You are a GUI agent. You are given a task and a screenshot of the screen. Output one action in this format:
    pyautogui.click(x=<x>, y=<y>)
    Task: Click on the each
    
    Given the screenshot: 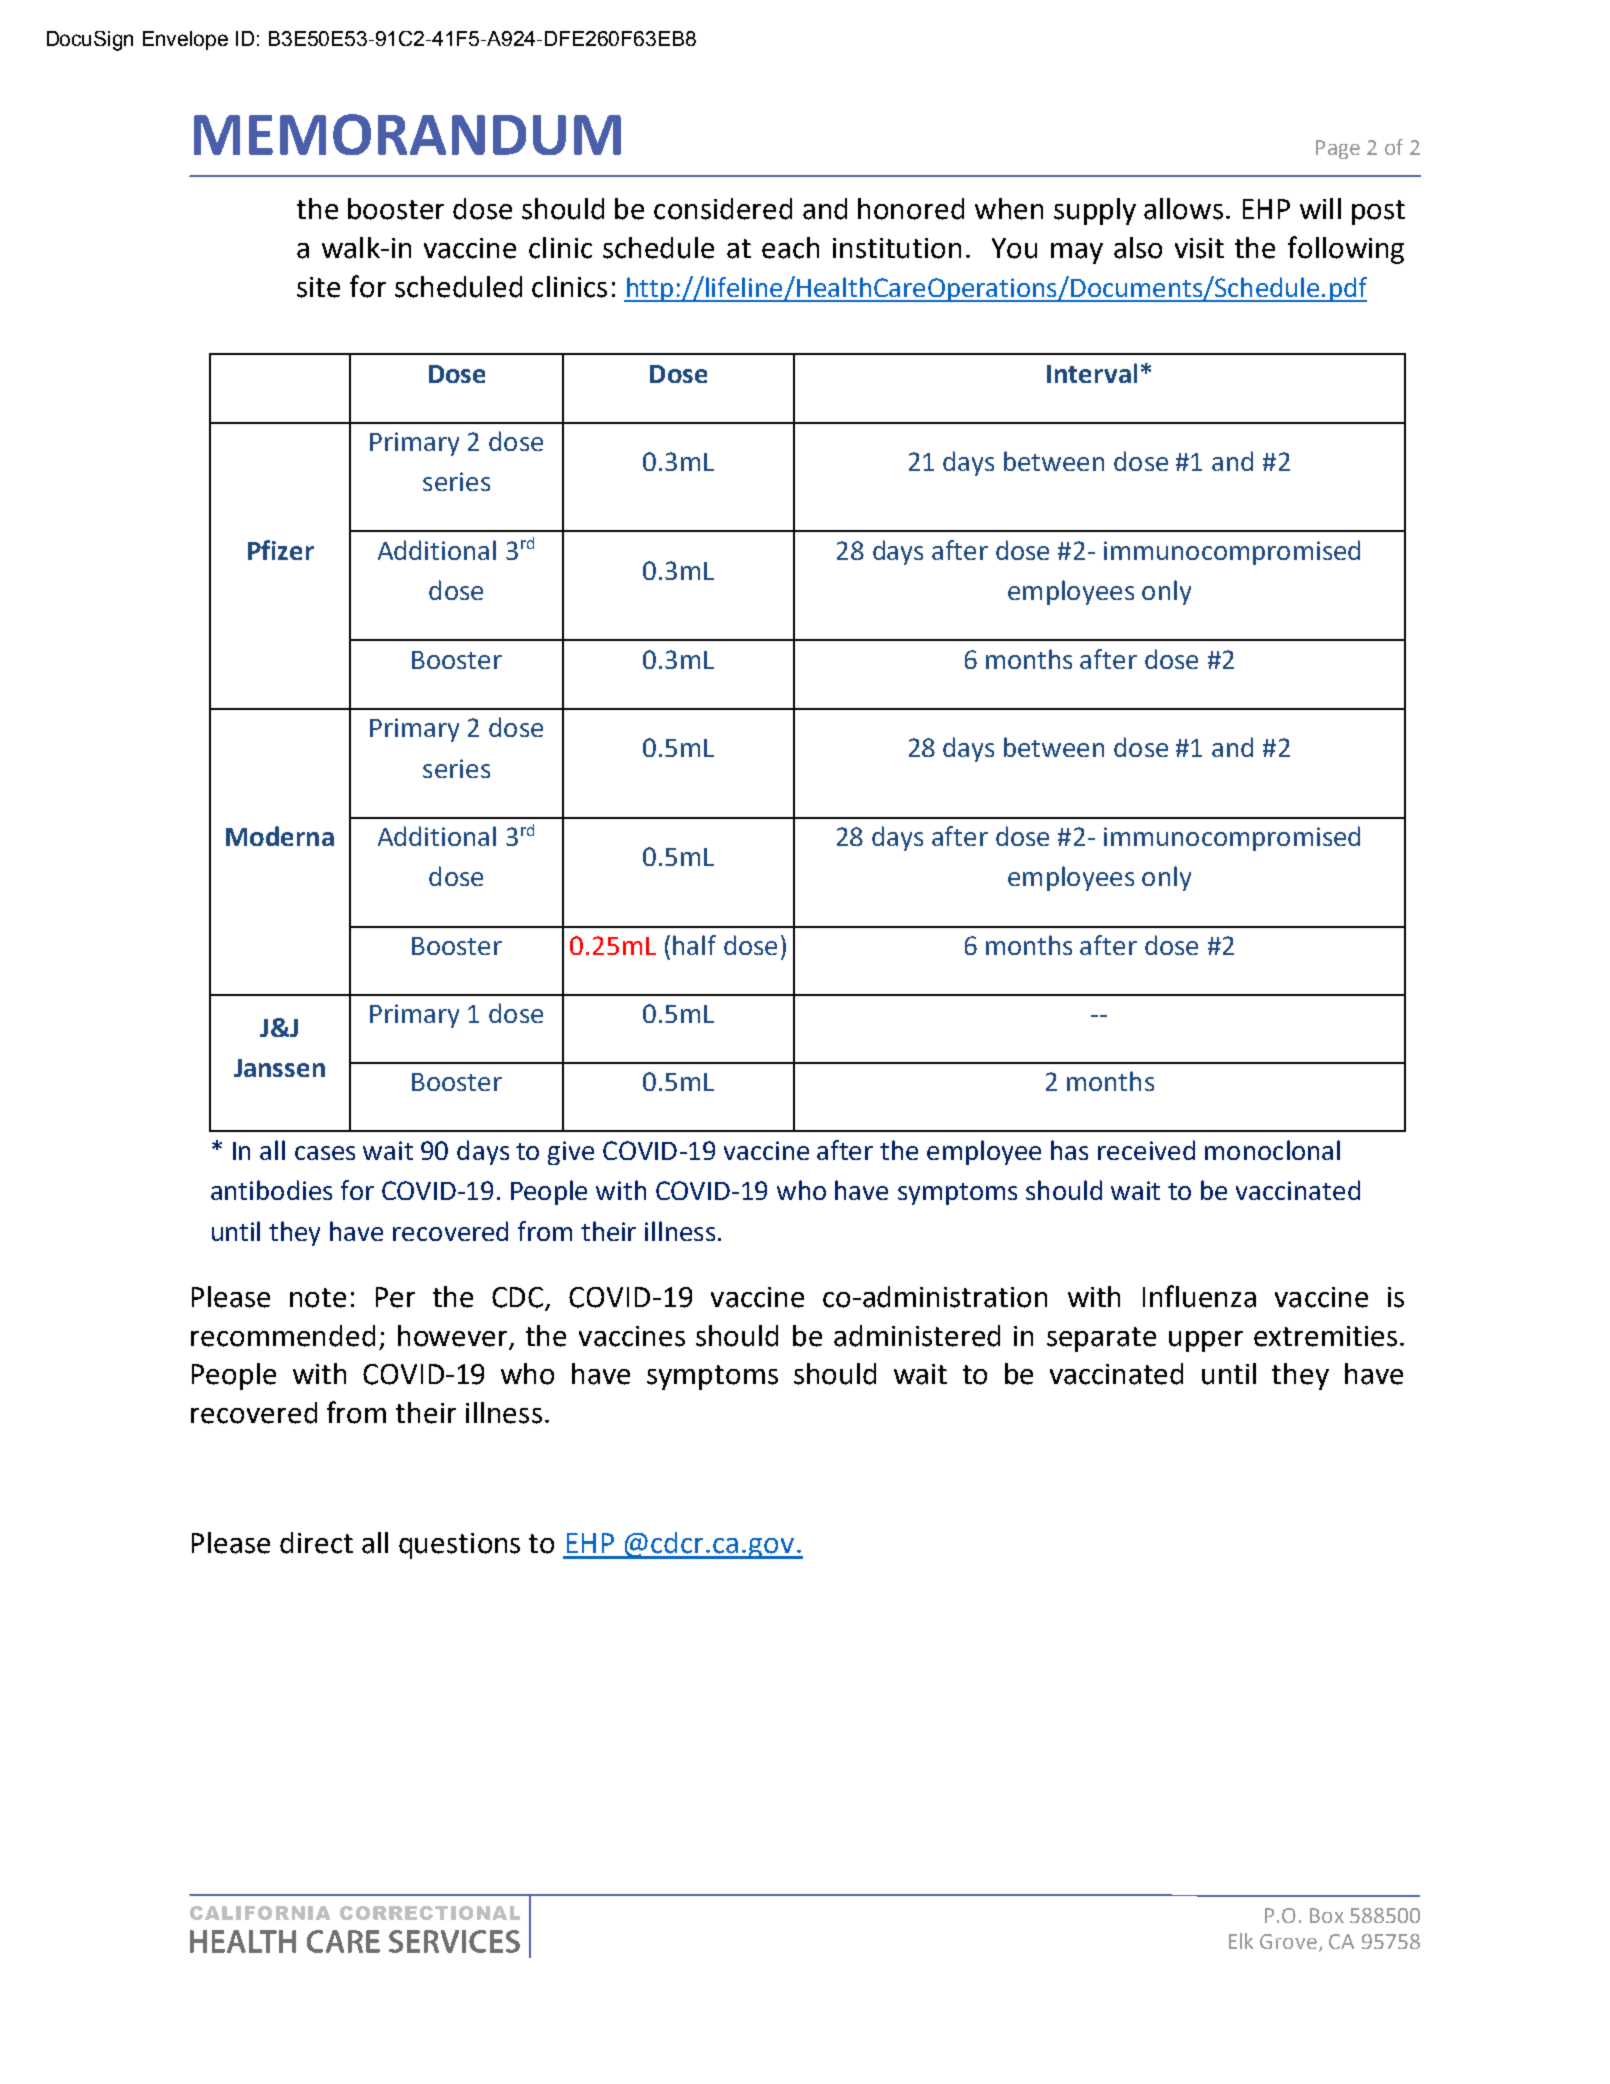 What is the action you would take?
    pyautogui.click(x=790, y=248)
